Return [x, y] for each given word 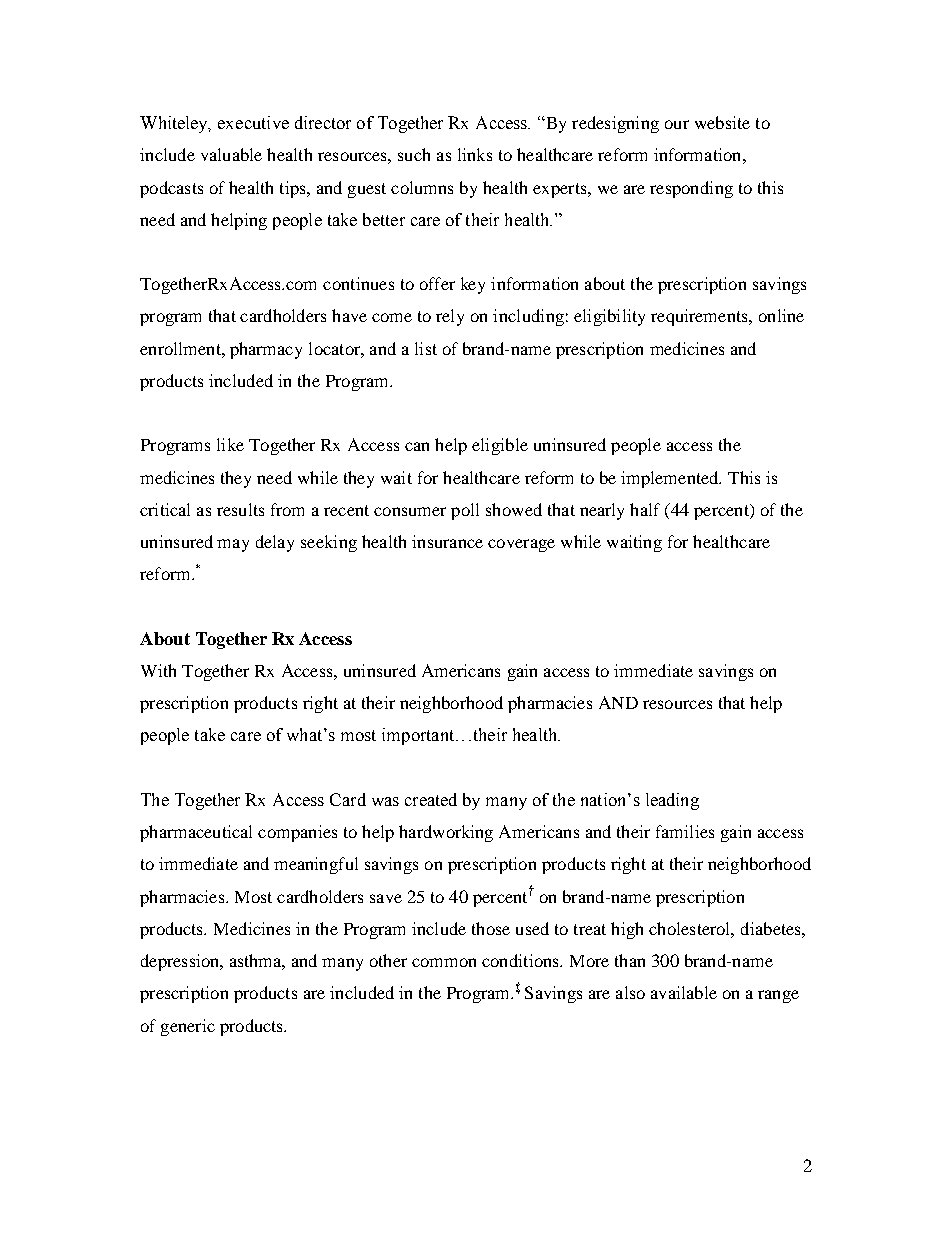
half [645, 509]
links [475, 154]
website [722, 122]
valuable [231, 154]
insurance [447, 541]
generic [188, 1027]
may [233, 545]
